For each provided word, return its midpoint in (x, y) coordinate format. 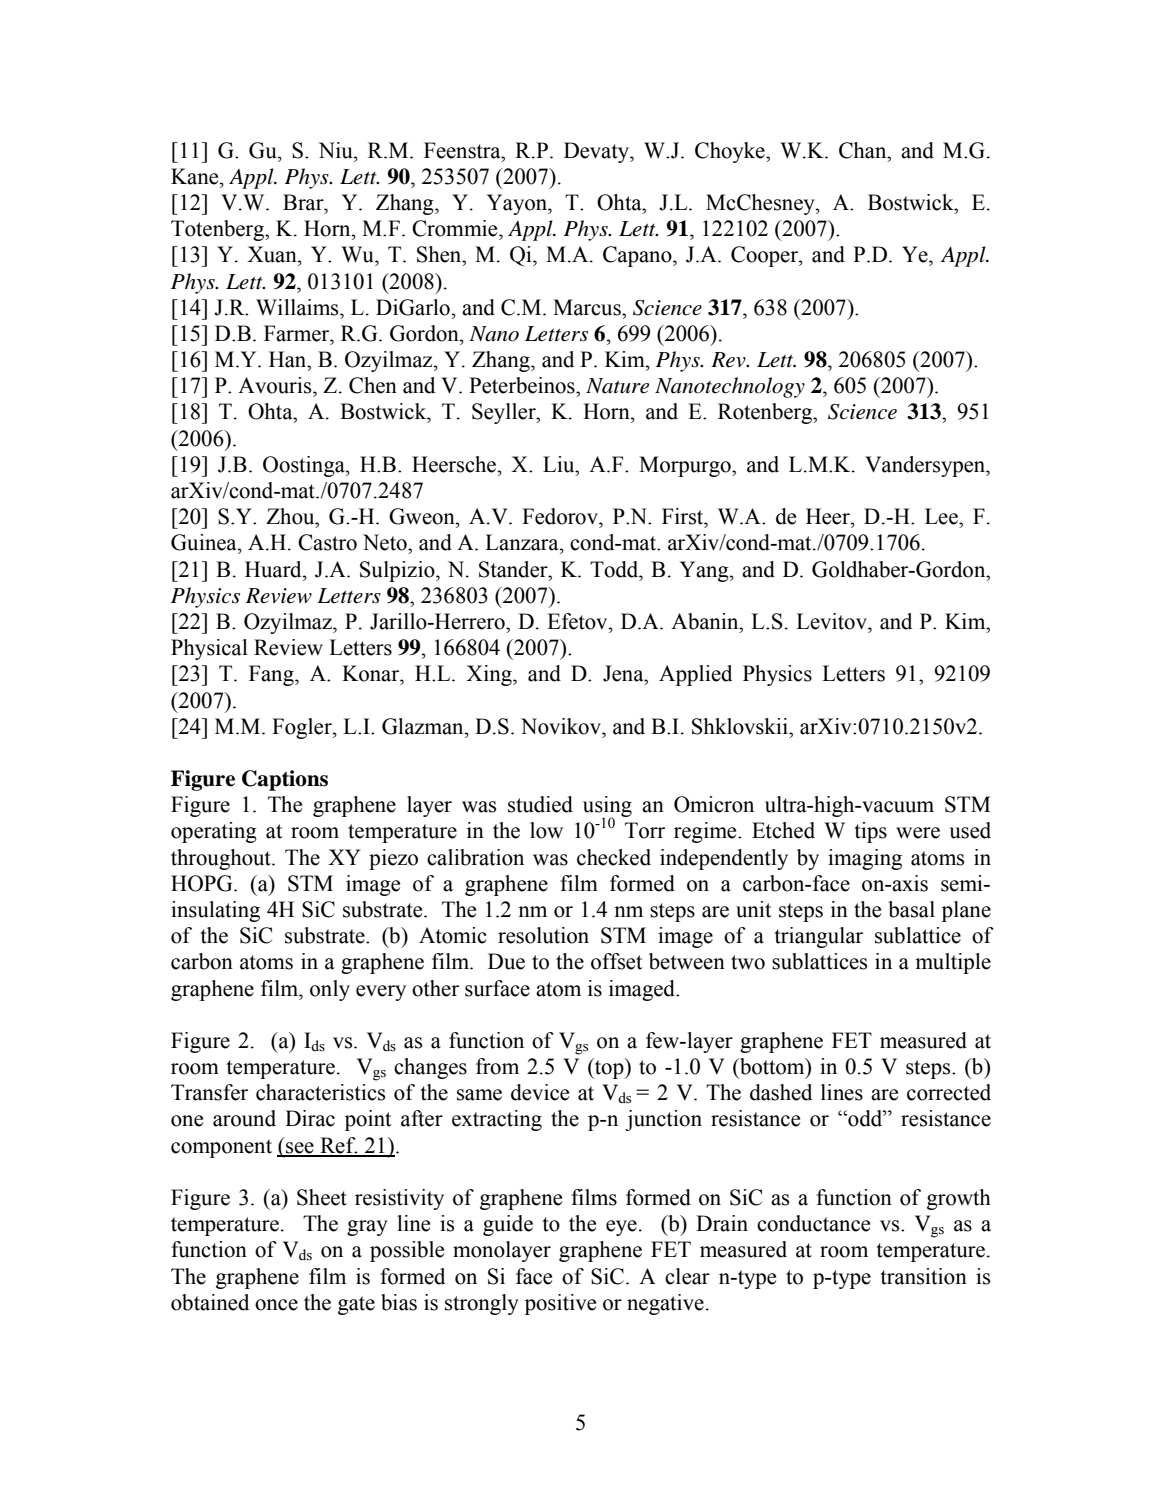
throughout (222, 859)
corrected (949, 1092)
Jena (624, 673)
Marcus (588, 307)
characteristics (320, 1092)
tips (870, 832)
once (276, 1305)
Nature (617, 386)
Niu (336, 150)
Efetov (578, 621)
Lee (942, 516)
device (540, 1092)
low (546, 830)
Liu (560, 464)
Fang (272, 675)
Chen (373, 385)
